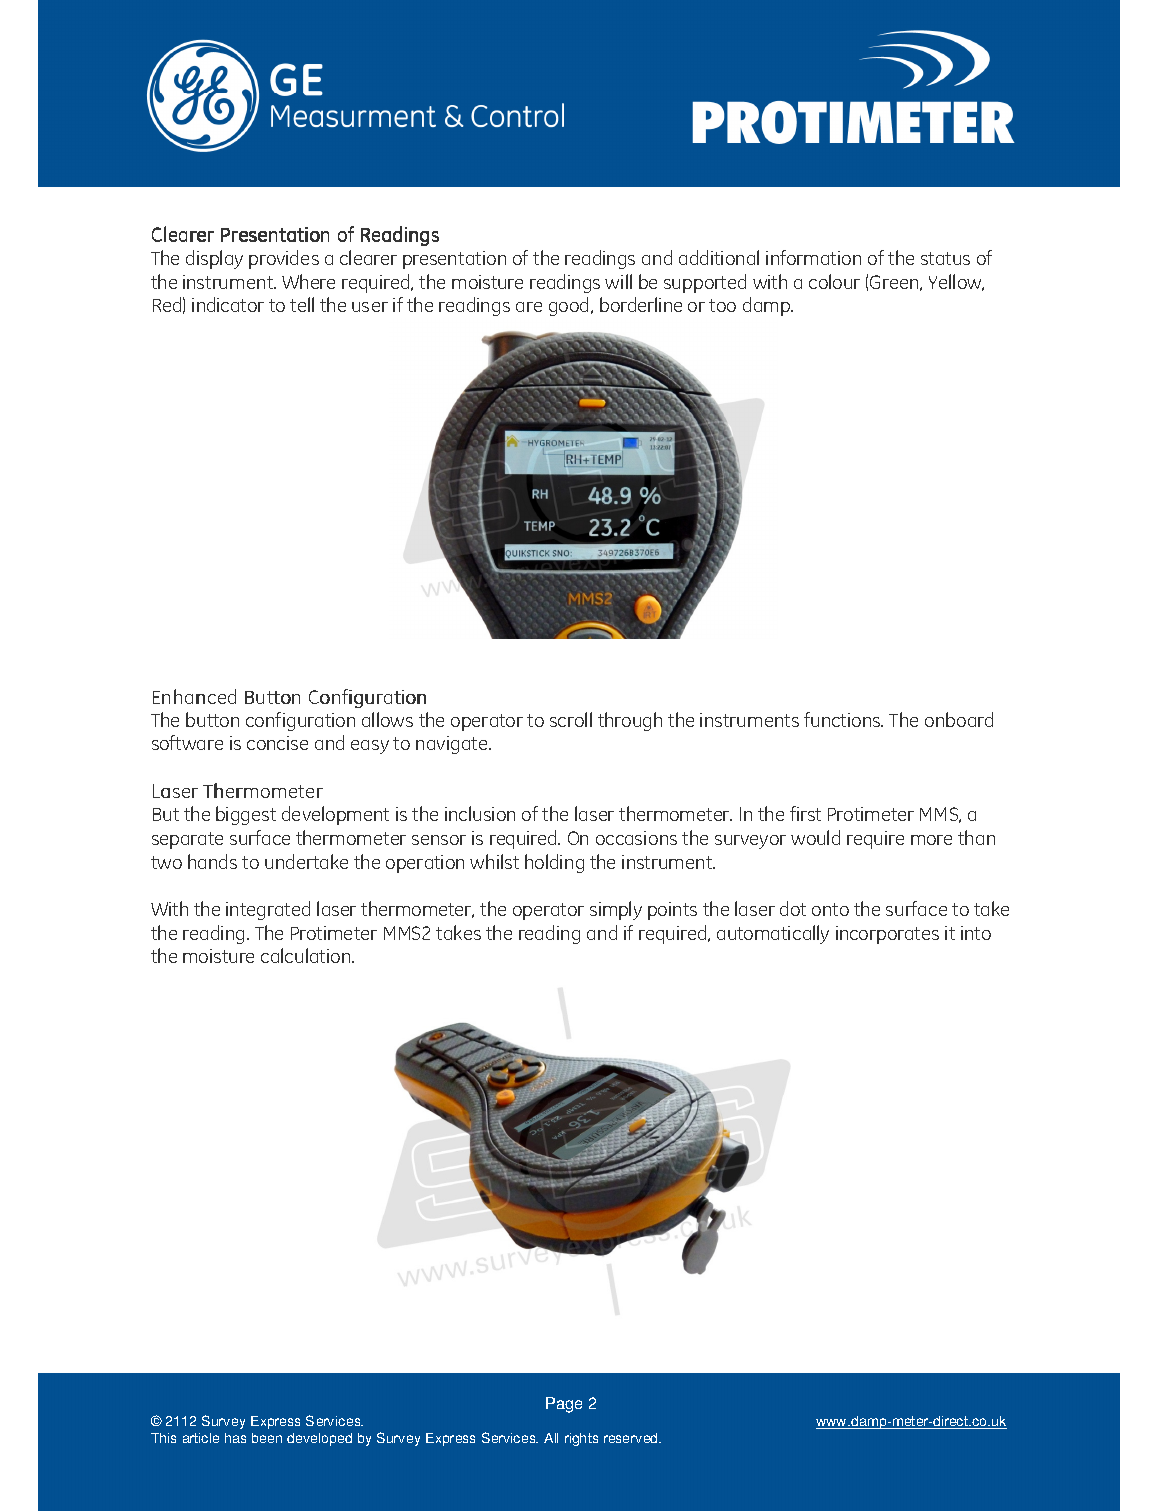 This screenshot has height=1511, width=1168. I want to click on concise, so click(277, 743).
